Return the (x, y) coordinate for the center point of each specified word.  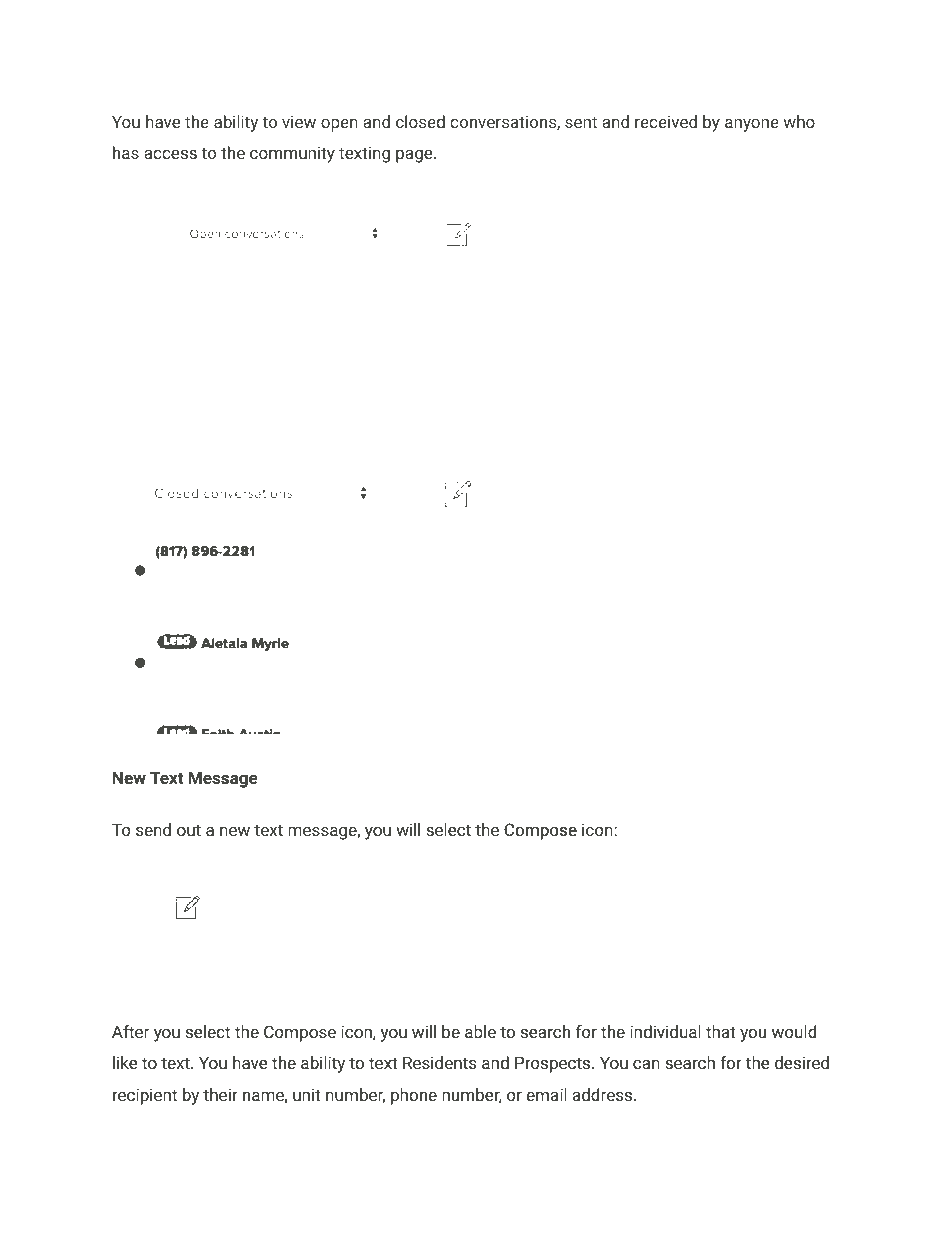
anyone (752, 125)
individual (665, 1031)
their (220, 1094)
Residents (439, 1062)
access (170, 154)
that (721, 1031)
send (153, 829)
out (189, 830)
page (415, 156)
